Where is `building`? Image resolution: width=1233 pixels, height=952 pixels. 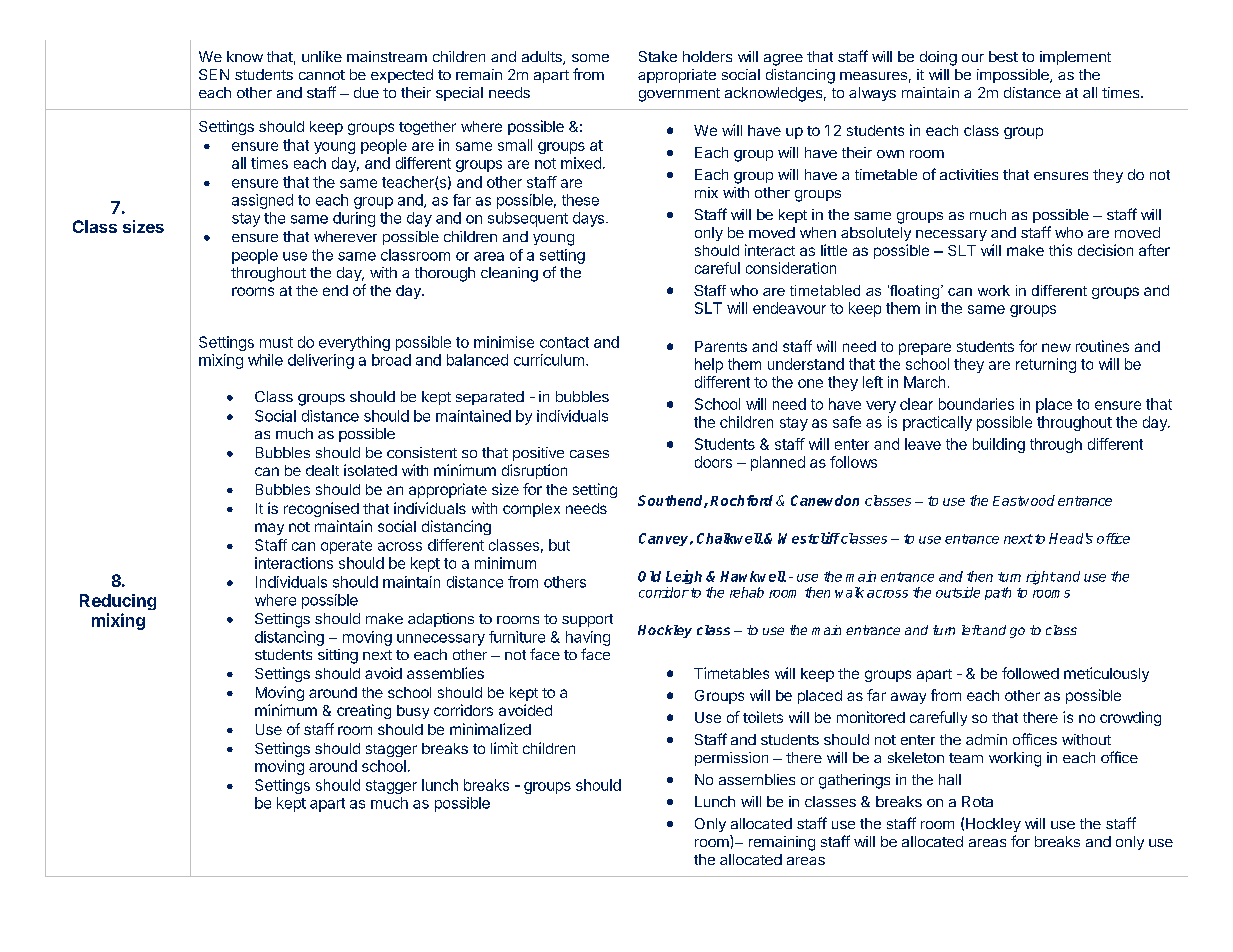 building is located at coordinates (999, 445).
